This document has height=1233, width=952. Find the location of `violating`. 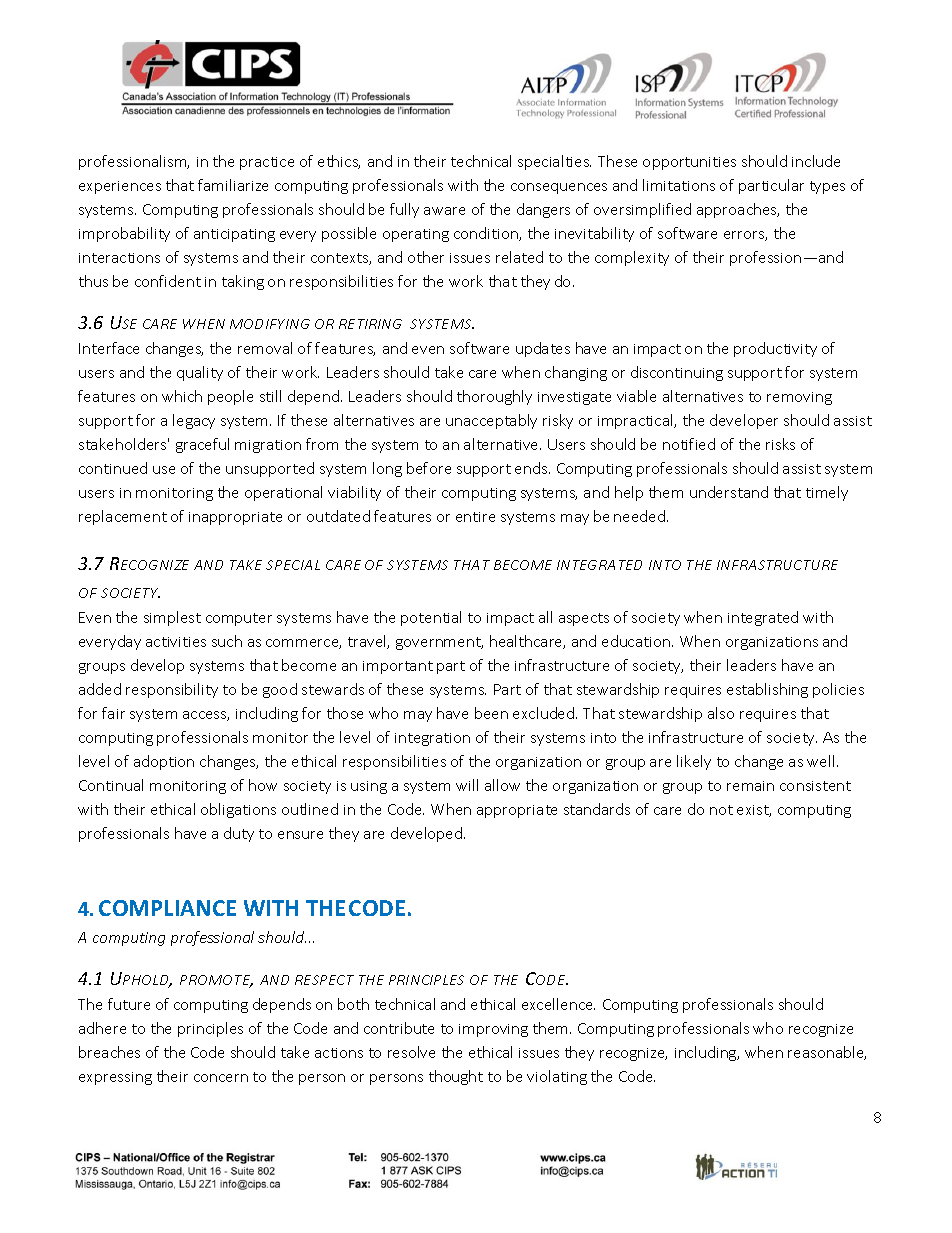

violating is located at coordinates (557, 1077).
